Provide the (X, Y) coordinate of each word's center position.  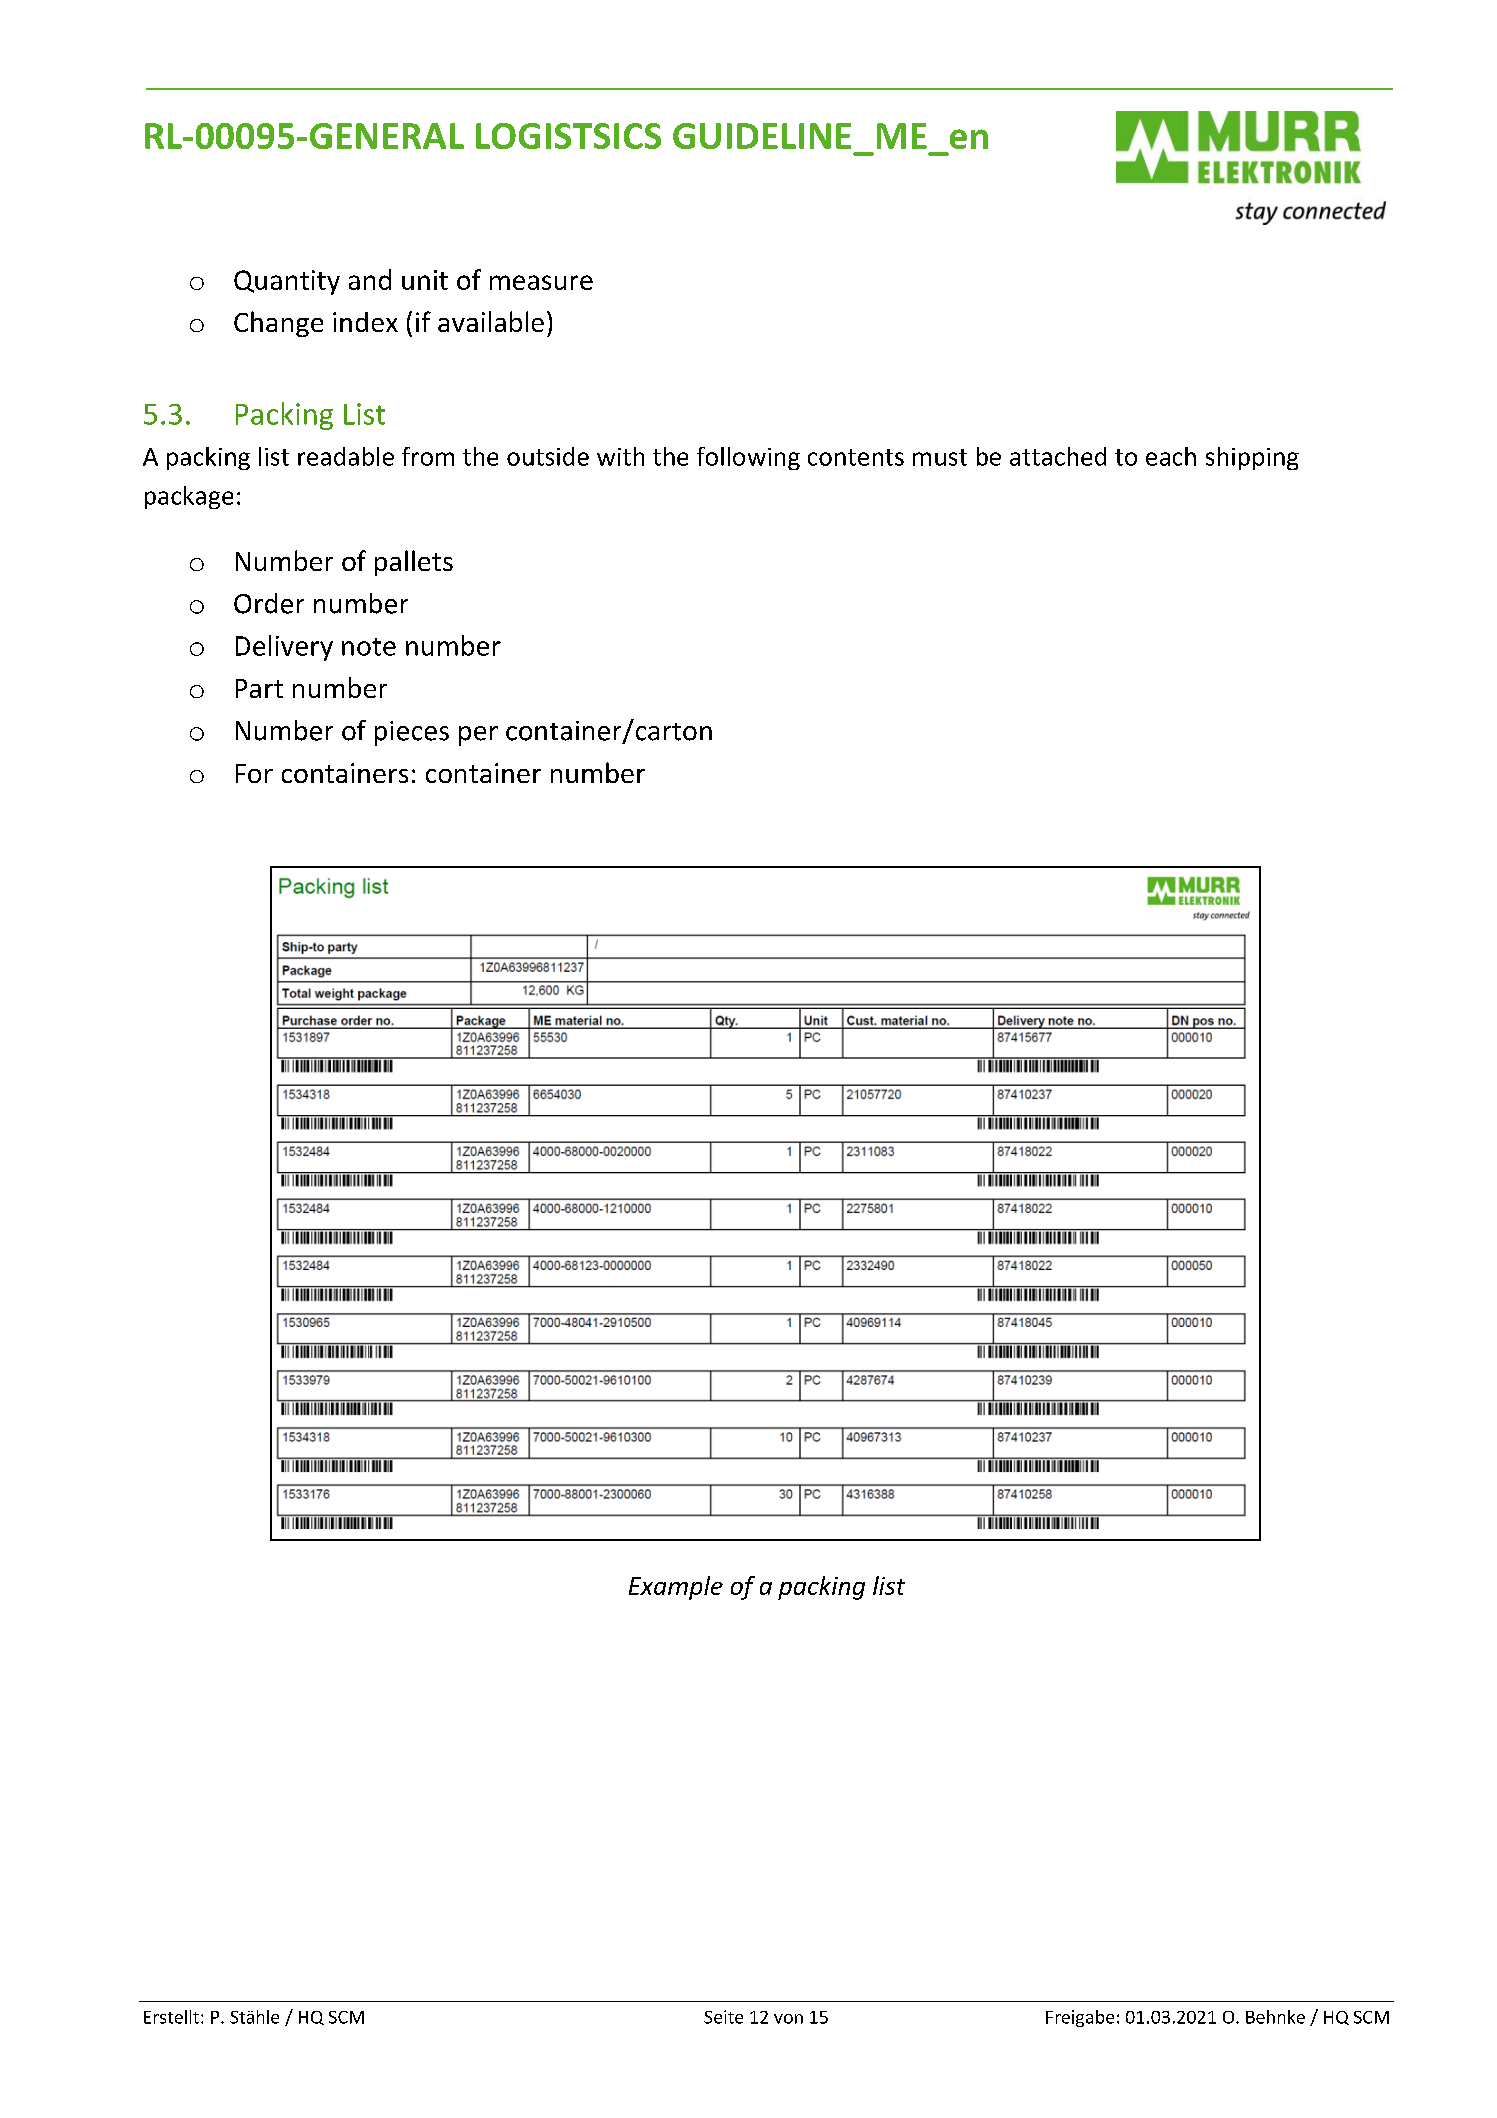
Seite (723, 2017)
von (788, 2019)
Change (278, 324)
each (1171, 456)
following (748, 458)
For (254, 773)
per (478, 736)
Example (676, 1588)
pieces (412, 733)
